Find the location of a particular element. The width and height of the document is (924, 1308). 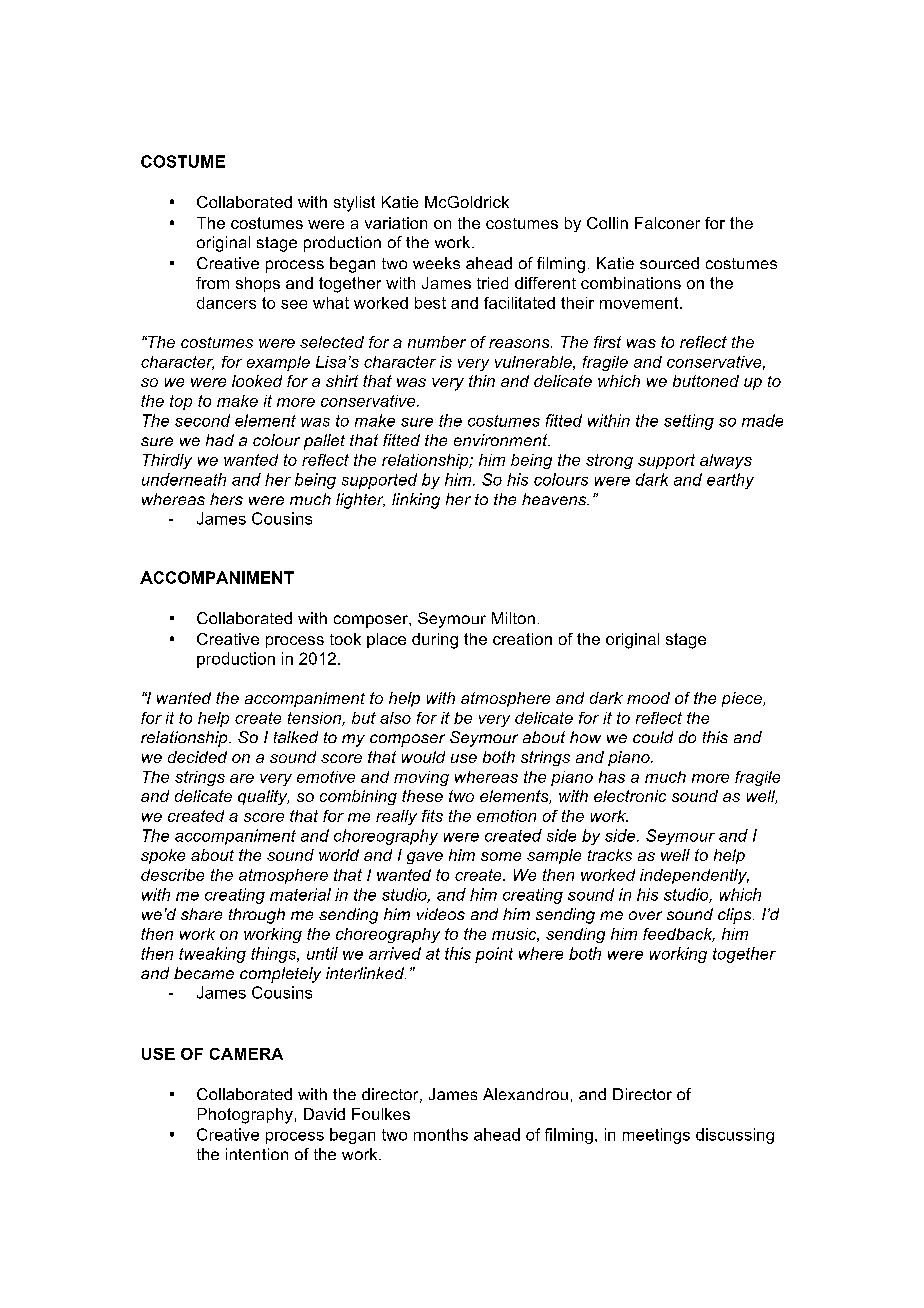

weeks is located at coordinates (436, 263).
